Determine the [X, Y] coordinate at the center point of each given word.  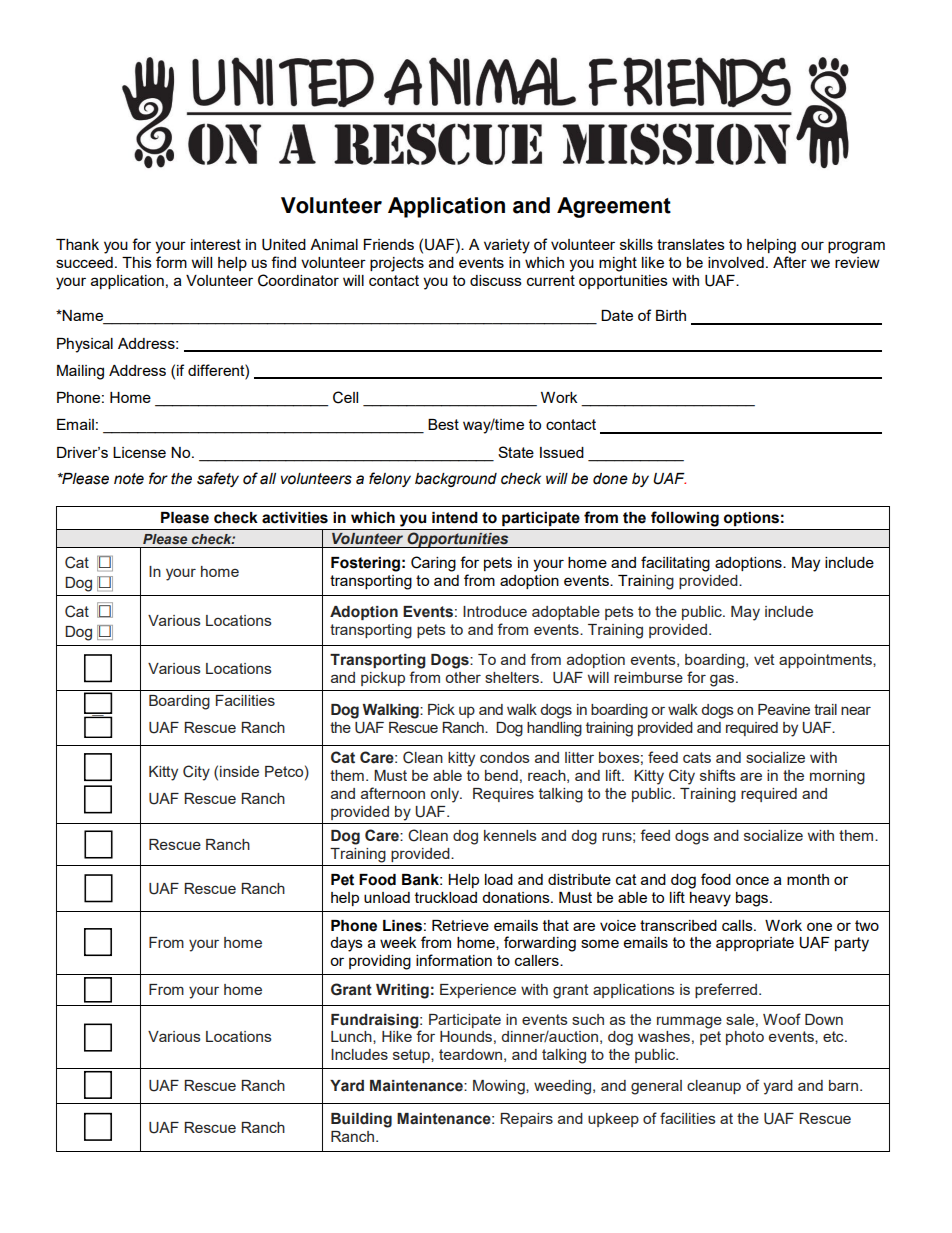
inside [239, 771]
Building [361, 1120]
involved [736, 262]
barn [845, 1085]
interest [216, 244]
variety [507, 246]
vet [764, 659]
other [463, 677]
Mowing [500, 1087]
